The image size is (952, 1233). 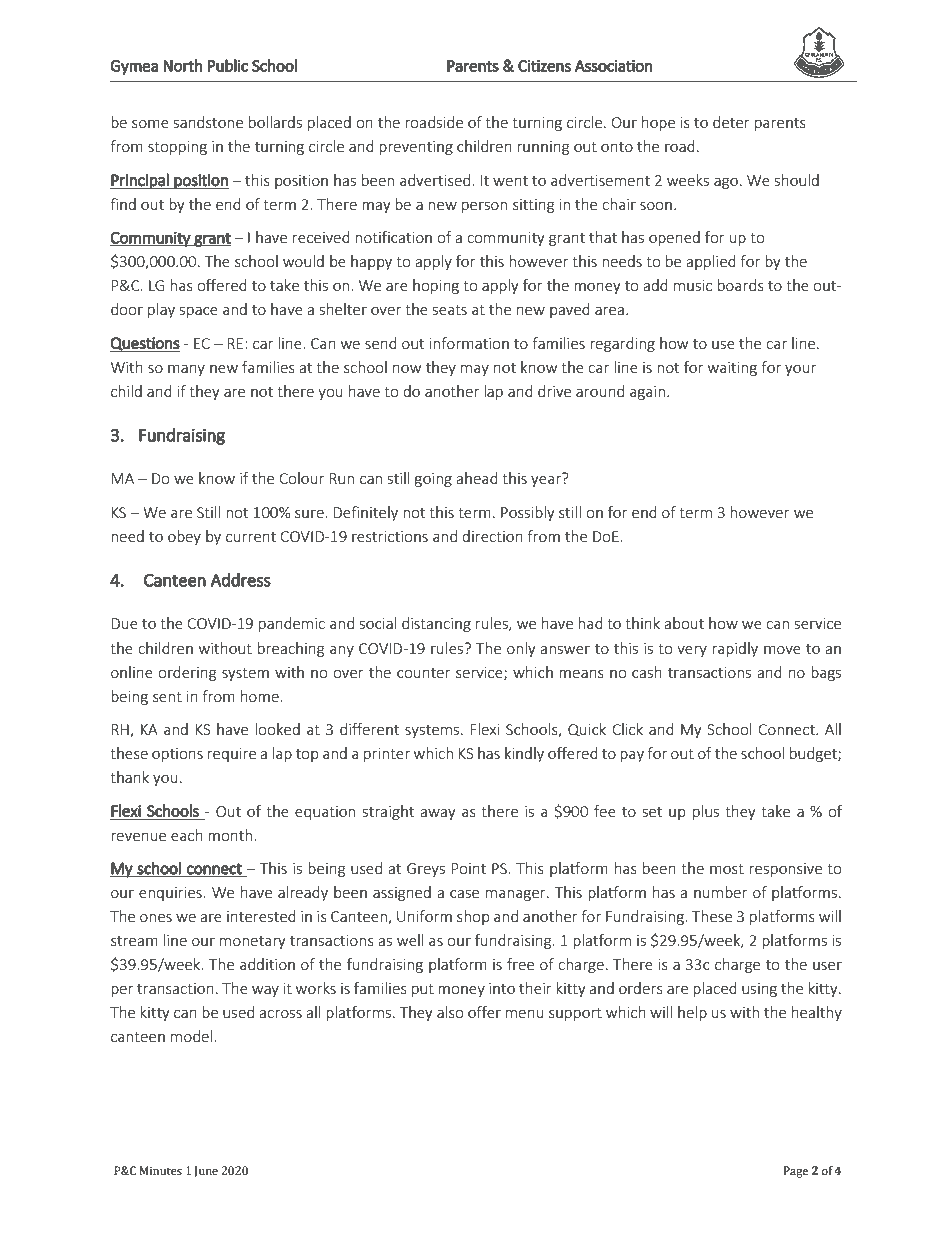 What do you see at coordinates (732, 369) in the document?
I see `waiting` at bounding box center [732, 369].
